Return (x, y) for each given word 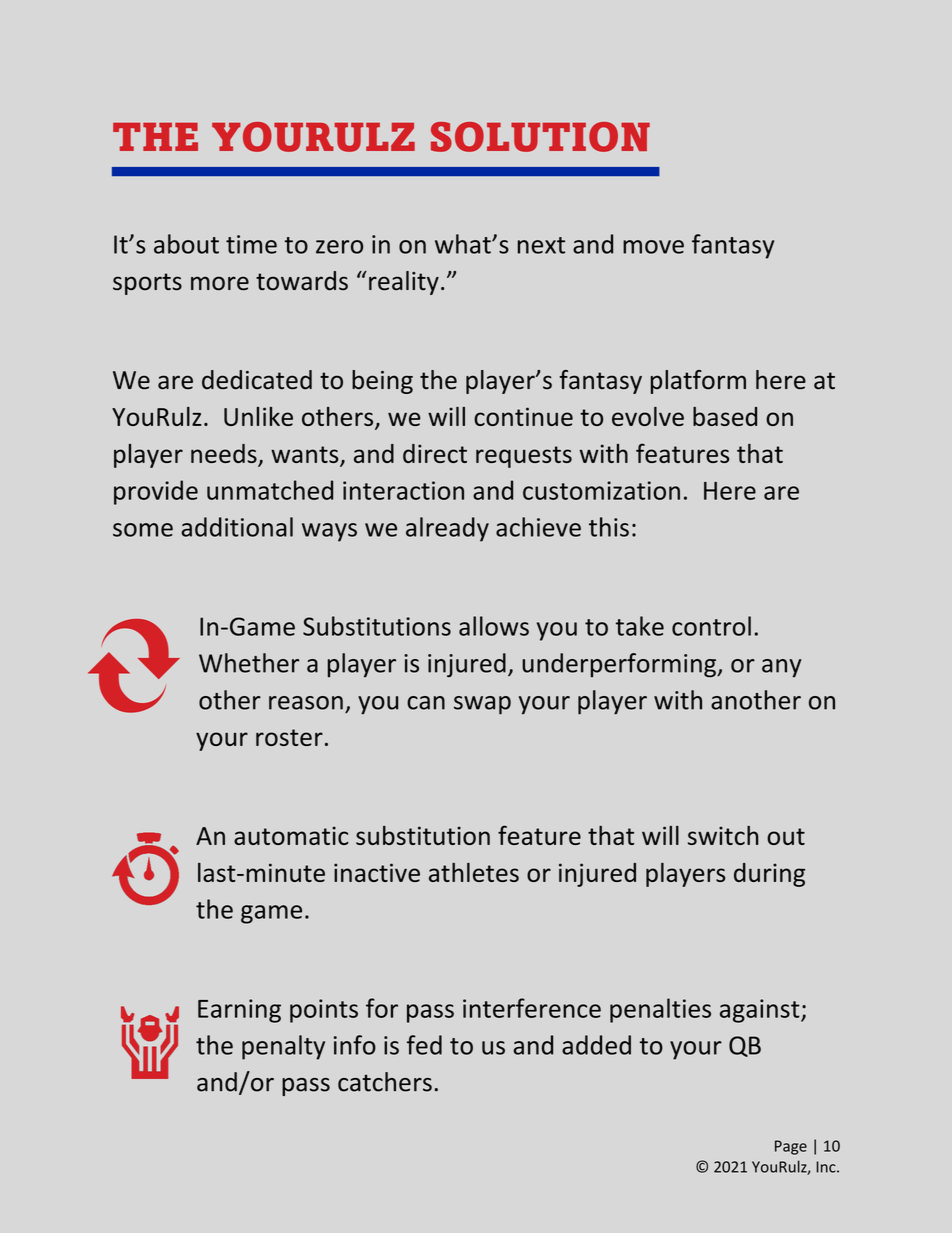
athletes (474, 872)
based (725, 416)
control (711, 626)
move (653, 247)
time (251, 244)
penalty (283, 1047)
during (769, 875)
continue (523, 416)
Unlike (258, 416)
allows (494, 626)
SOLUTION (540, 137)
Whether (249, 663)
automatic (291, 835)
